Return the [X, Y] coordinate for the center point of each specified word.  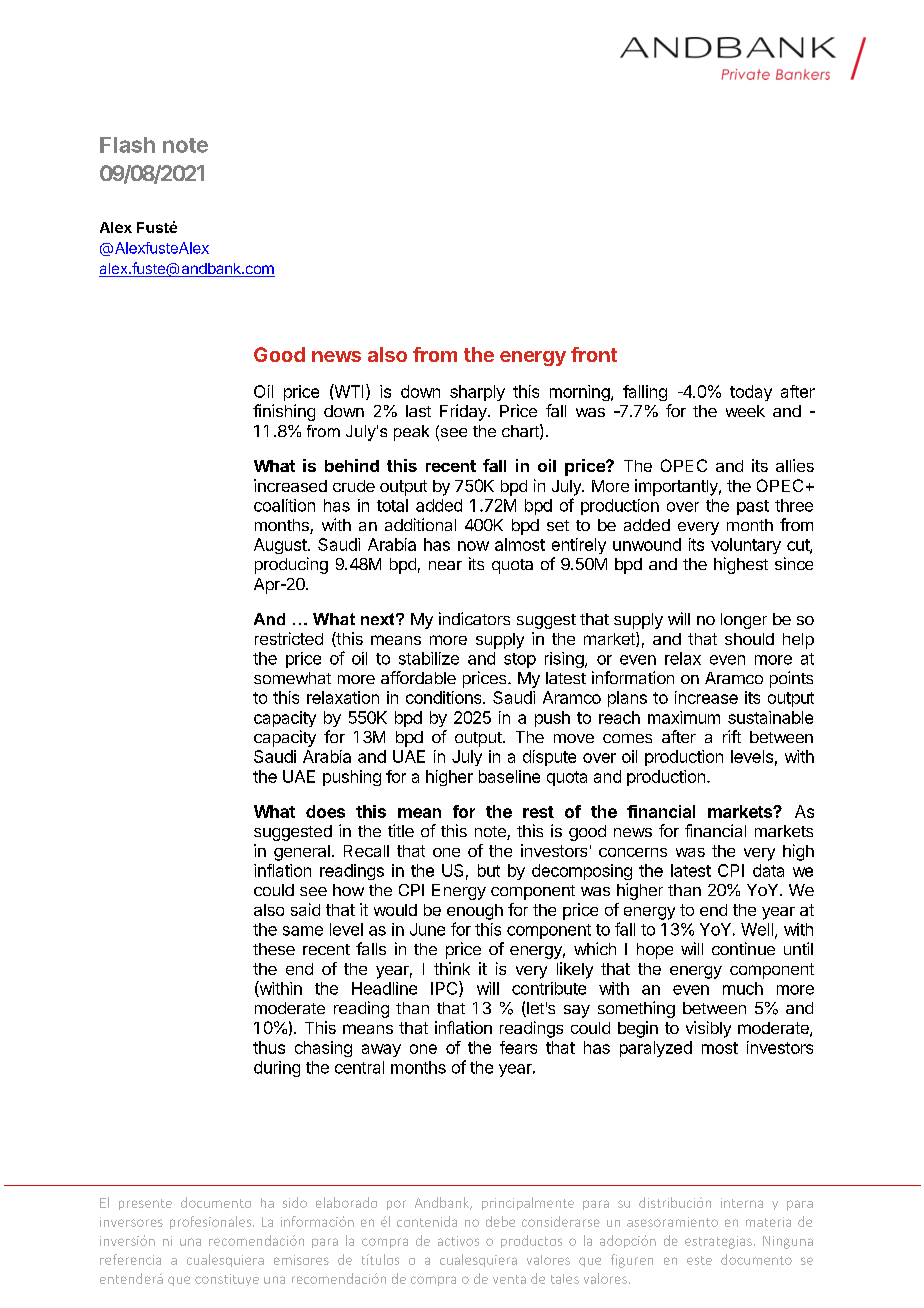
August [280, 546]
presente [145, 1204]
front [594, 354]
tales [565, 1279]
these [274, 949]
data [768, 870]
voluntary [746, 546]
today [751, 393]
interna [742, 1203]
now [473, 546]
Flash [127, 145]
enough [475, 912]
